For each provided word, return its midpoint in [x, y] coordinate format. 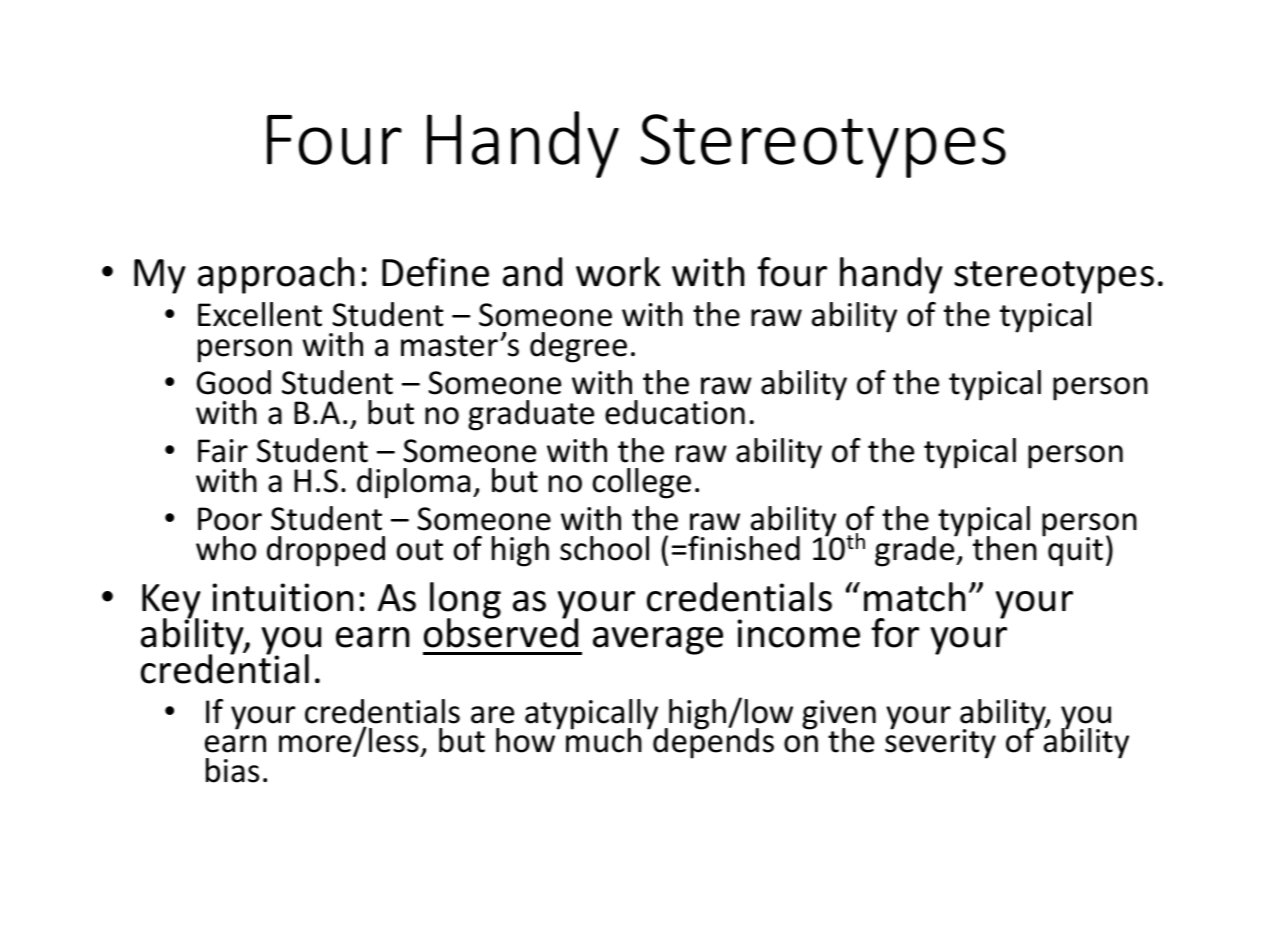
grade [916, 550]
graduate [531, 415]
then [1004, 547]
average [658, 641]
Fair [223, 451]
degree [578, 347]
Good [234, 382]
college [642, 483]
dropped [326, 551]
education [675, 412]
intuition [282, 597]
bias [232, 770]
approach [276, 275]
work [618, 272]
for [895, 633]
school [604, 548]
